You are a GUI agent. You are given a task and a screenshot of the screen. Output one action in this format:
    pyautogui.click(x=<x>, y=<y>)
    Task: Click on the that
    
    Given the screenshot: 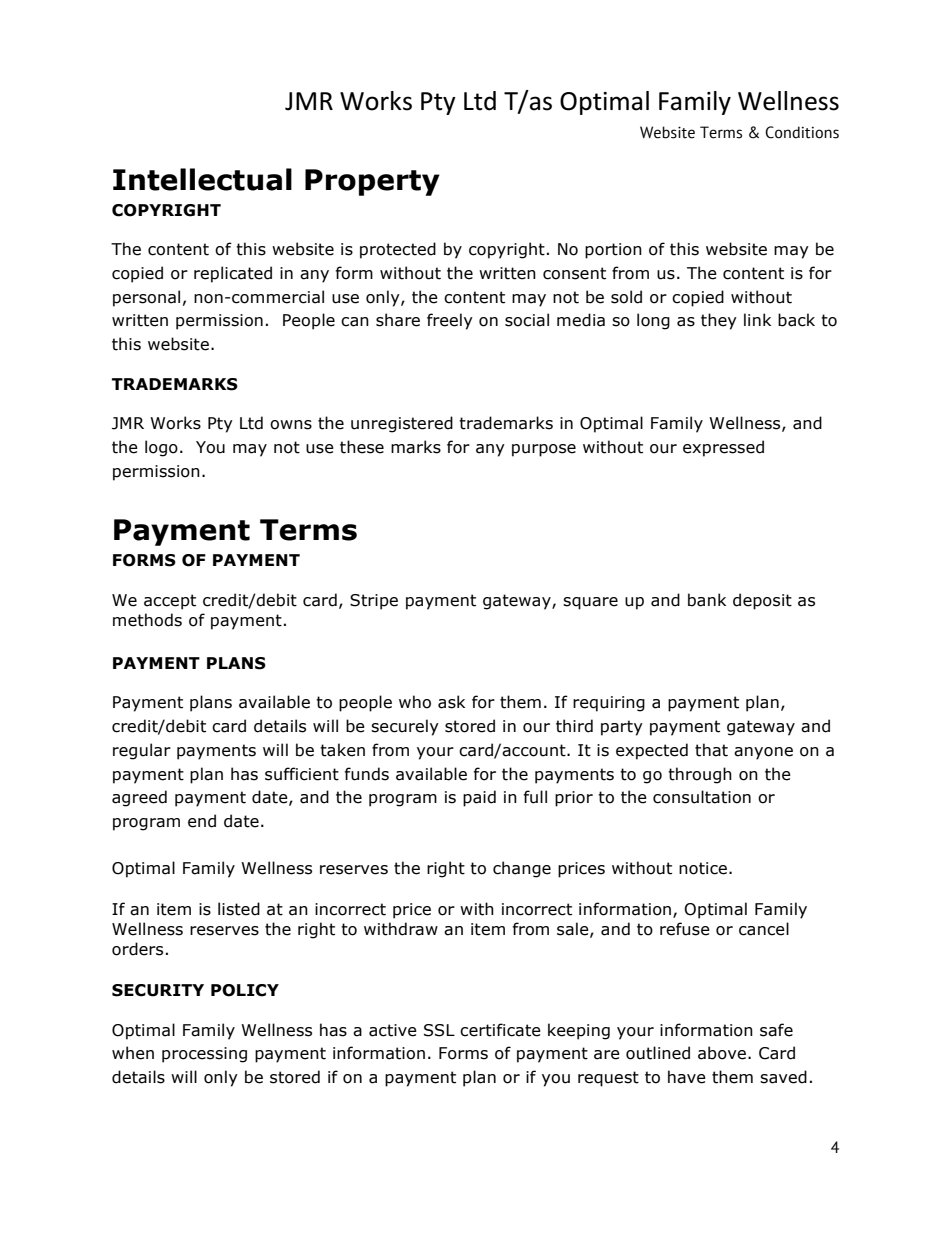 What is the action you would take?
    pyautogui.click(x=711, y=750)
